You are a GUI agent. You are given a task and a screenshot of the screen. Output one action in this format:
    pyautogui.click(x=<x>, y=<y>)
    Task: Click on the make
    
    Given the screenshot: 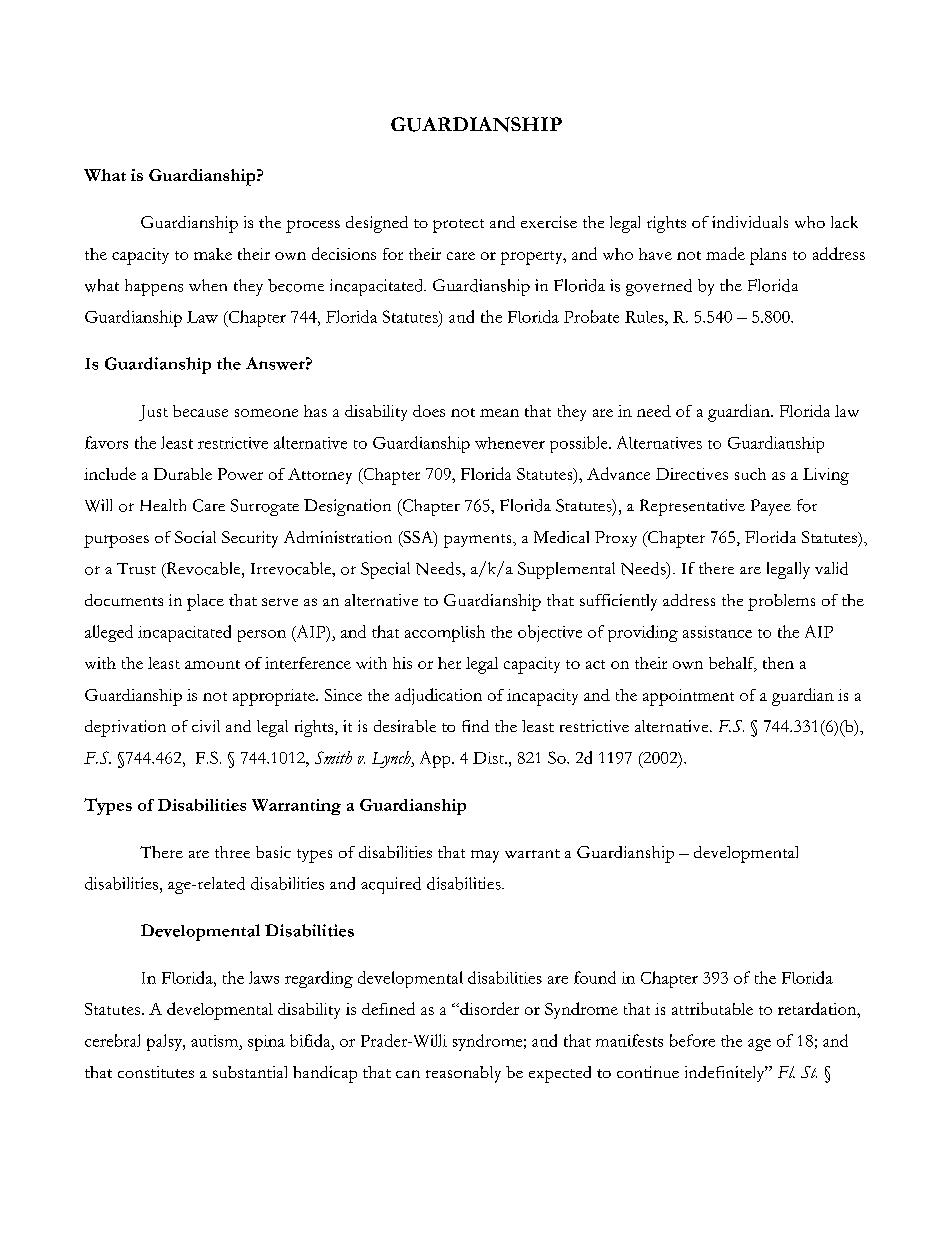 What is the action you would take?
    pyautogui.click(x=213, y=254)
